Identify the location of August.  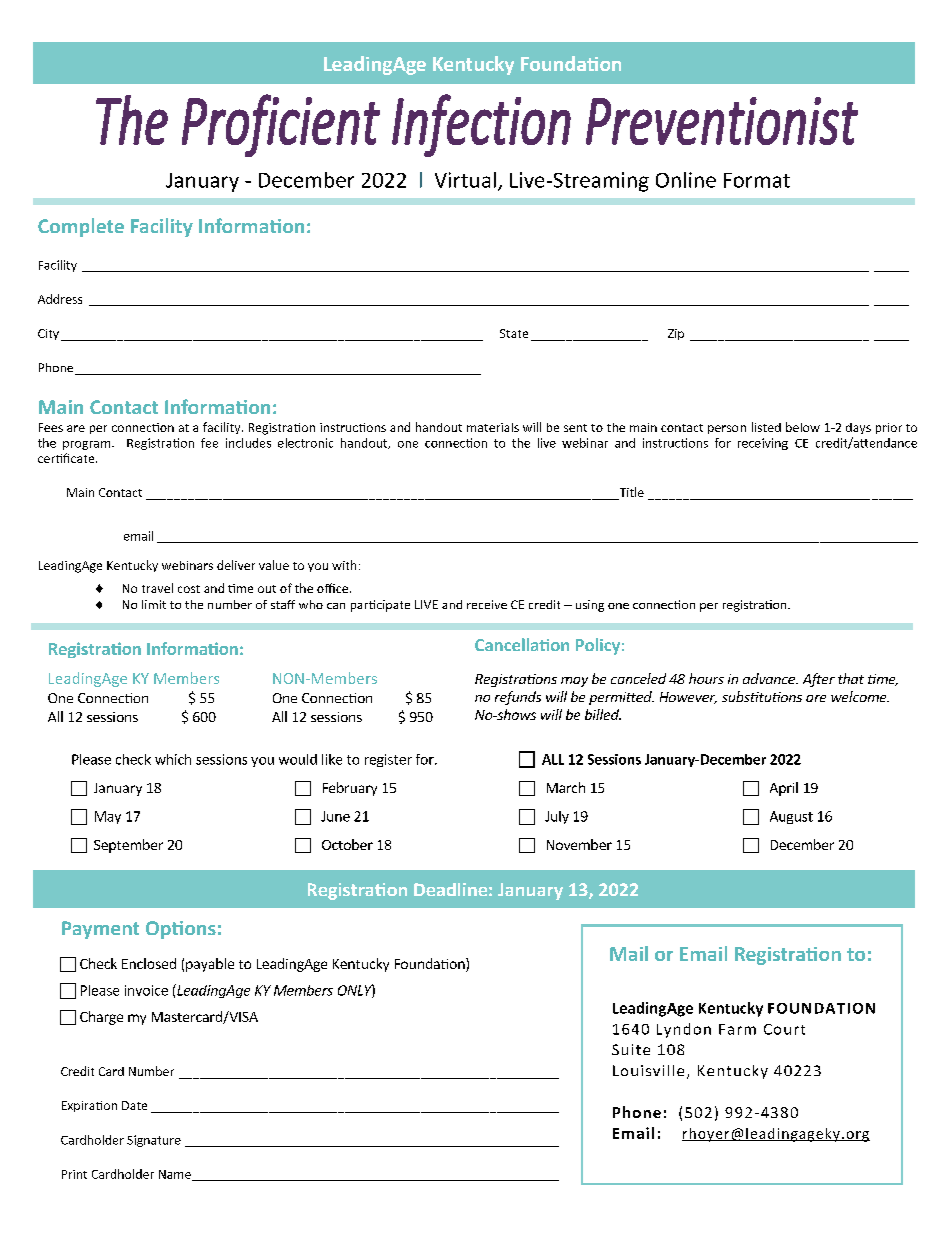
(791, 817).
